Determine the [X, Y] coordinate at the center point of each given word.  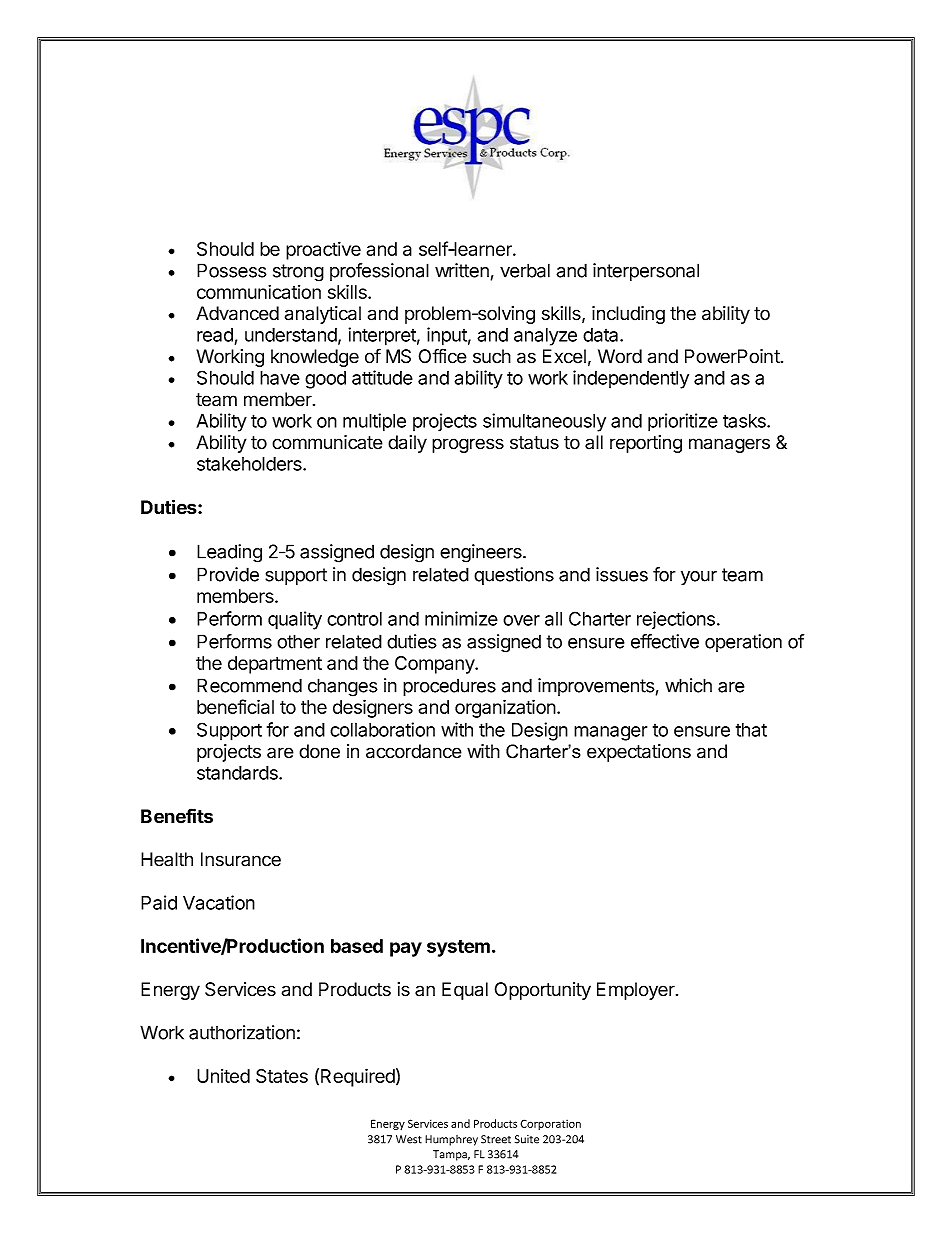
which [688, 685]
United [223, 1076]
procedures [449, 687]
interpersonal [646, 272]
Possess [232, 270]
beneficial [235, 706]
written [462, 270]
